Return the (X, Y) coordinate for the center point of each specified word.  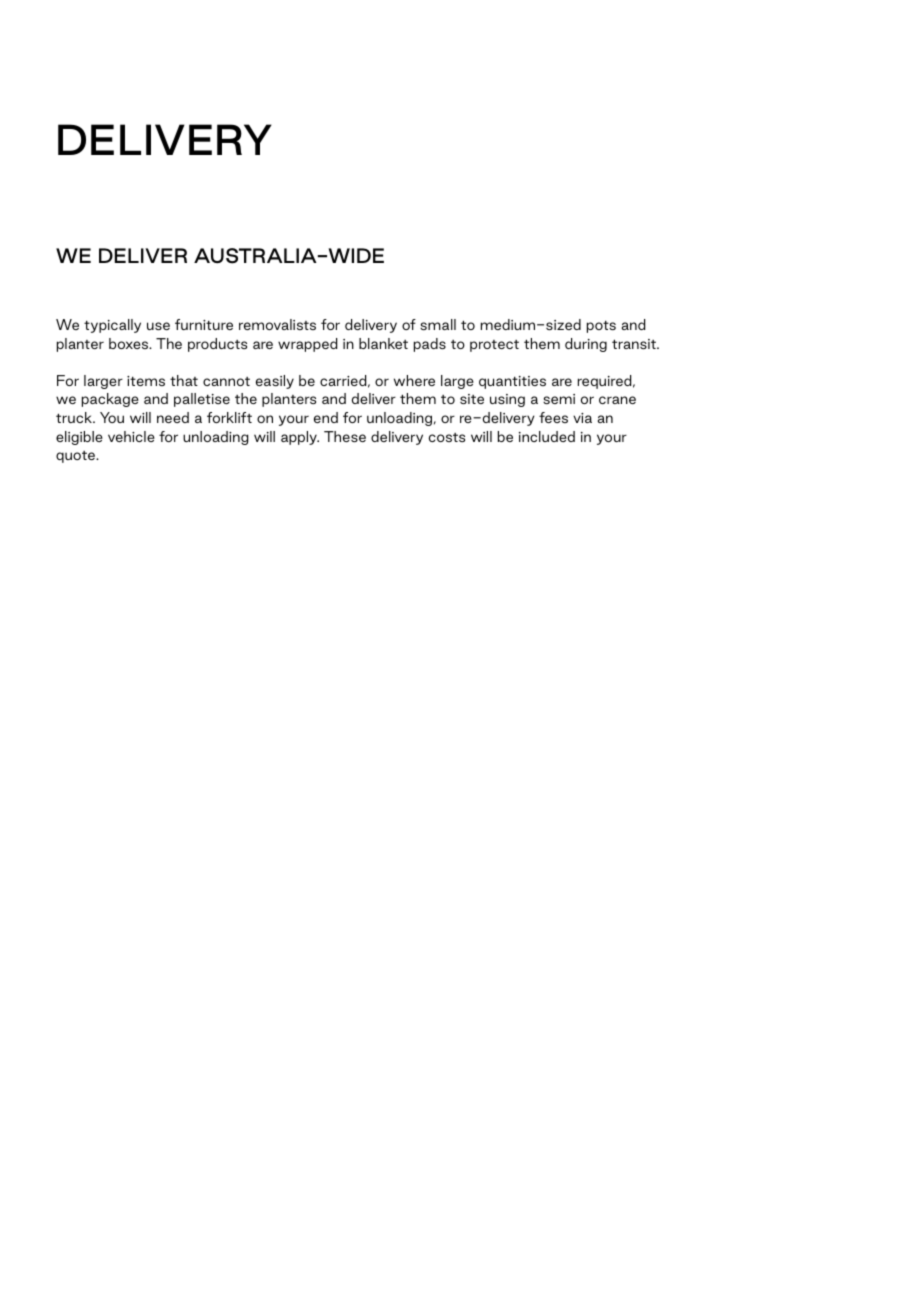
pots (601, 326)
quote (76, 457)
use (158, 326)
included (547, 436)
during (586, 345)
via (582, 418)
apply (300, 438)
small (438, 324)
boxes (130, 343)
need (173, 417)
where (414, 380)
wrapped (307, 345)
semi (559, 399)
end (326, 417)
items (146, 381)
